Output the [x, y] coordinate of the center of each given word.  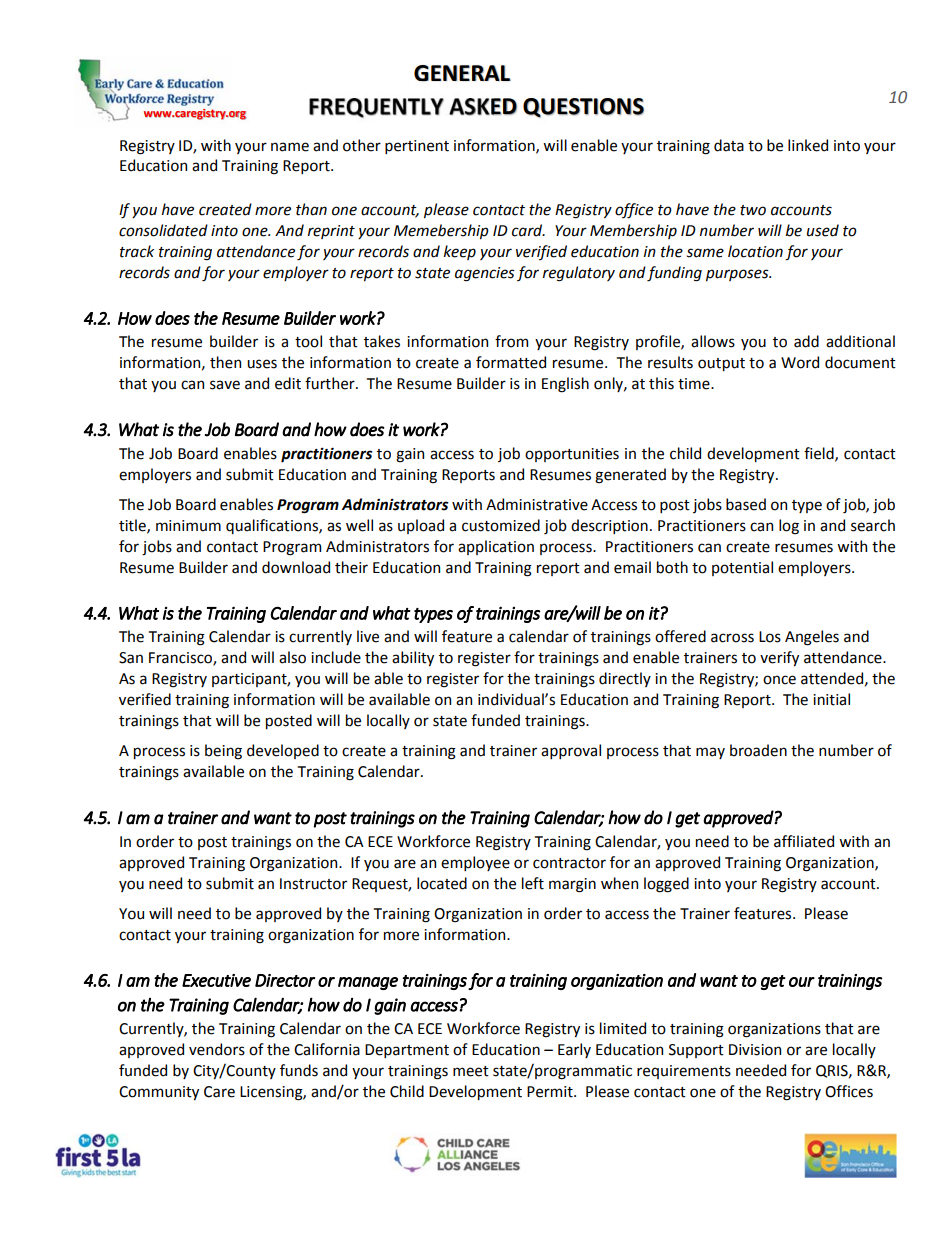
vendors [217, 1049]
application [496, 547]
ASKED [483, 107]
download [296, 567]
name [290, 147]
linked [808, 145]
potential [742, 568]
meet [471, 1071]
